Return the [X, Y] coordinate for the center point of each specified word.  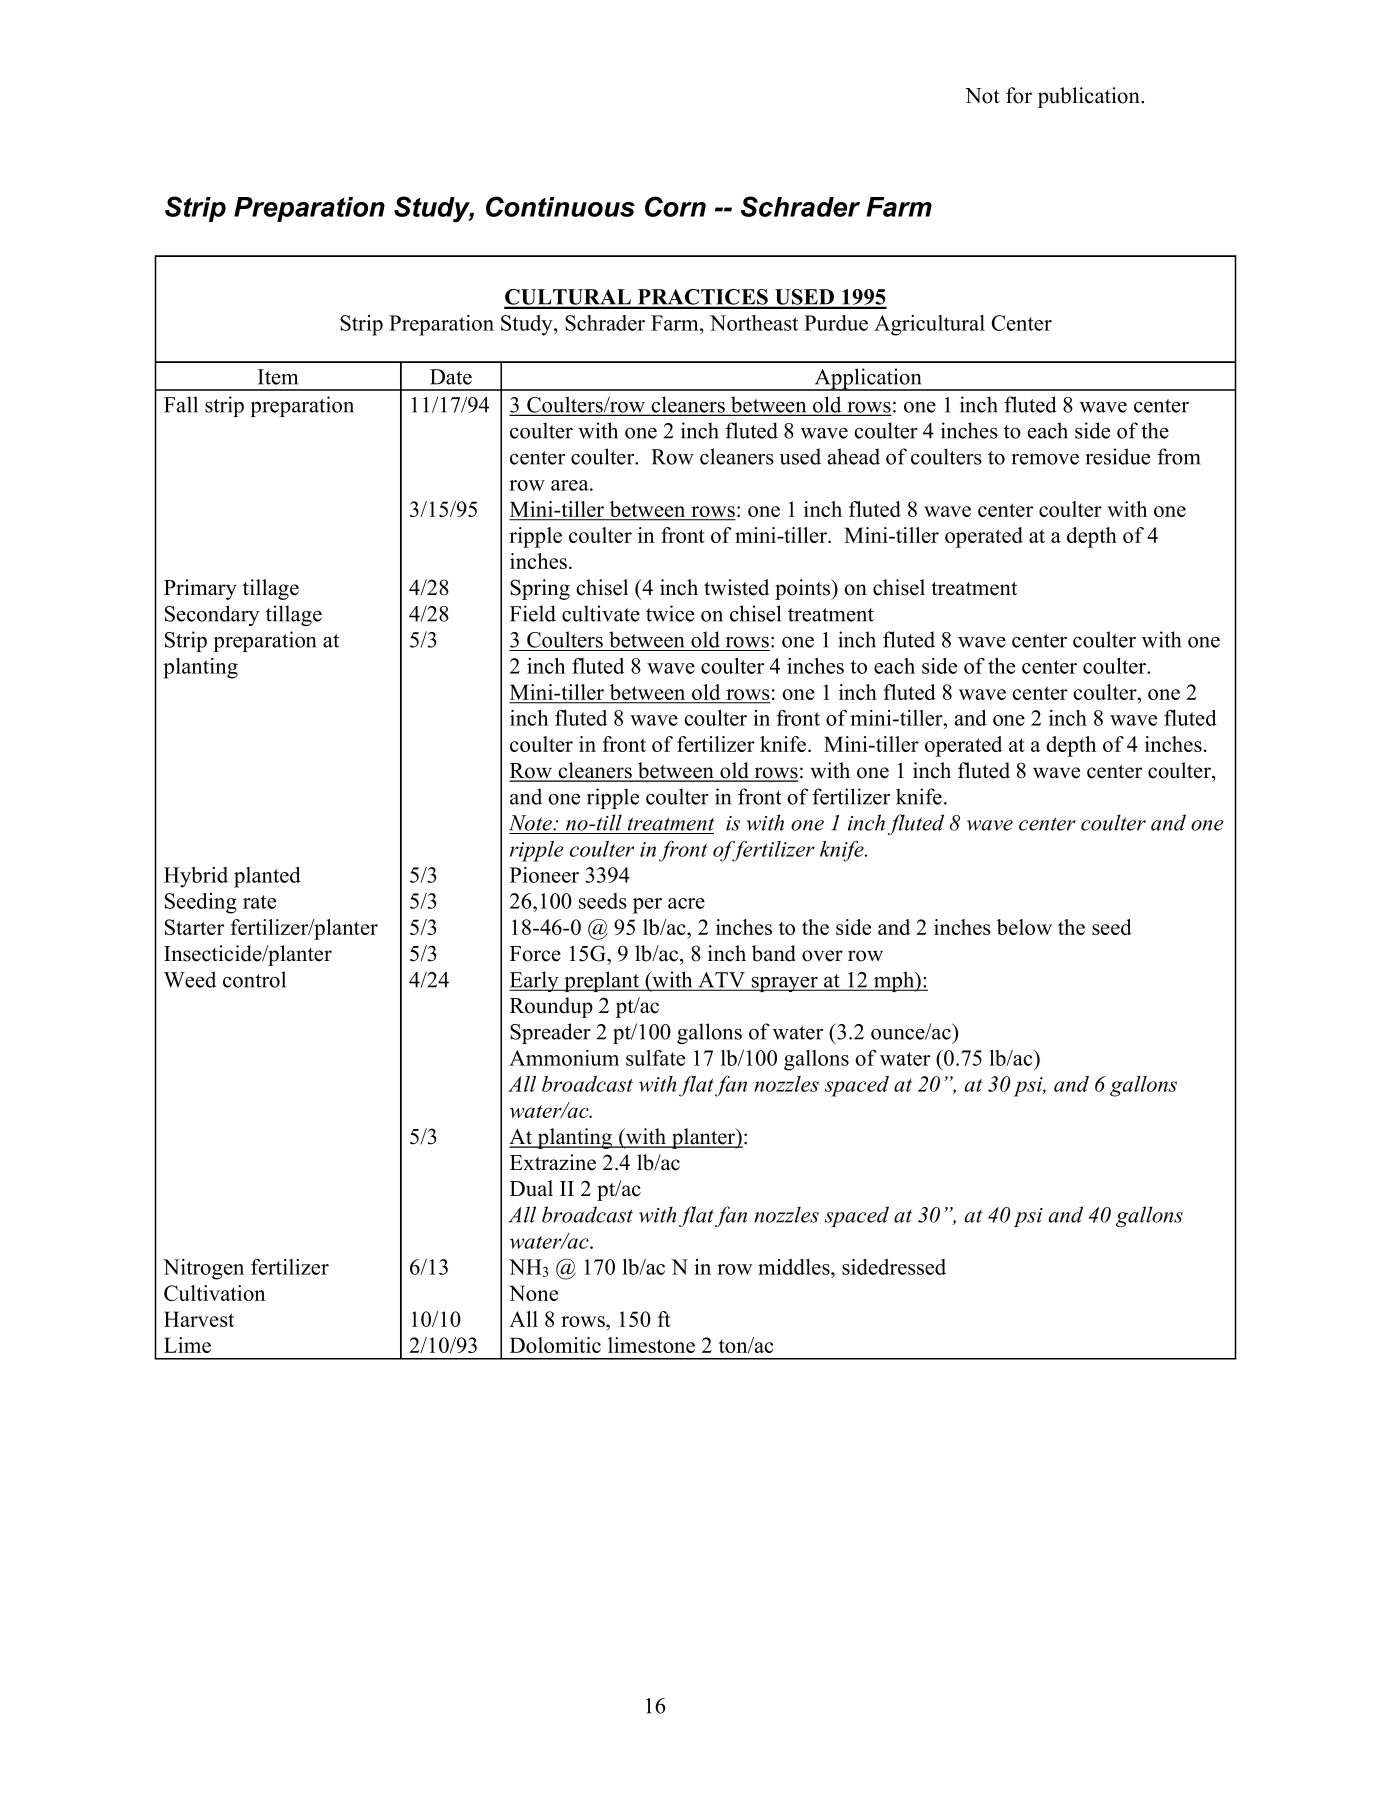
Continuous [560, 206]
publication [1090, 97]
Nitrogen [203, 1269]
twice [670, 613]
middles [795, 1267]
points [804, 589]
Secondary [212, 615]
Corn [675, 206]
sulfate [655, 1058]
